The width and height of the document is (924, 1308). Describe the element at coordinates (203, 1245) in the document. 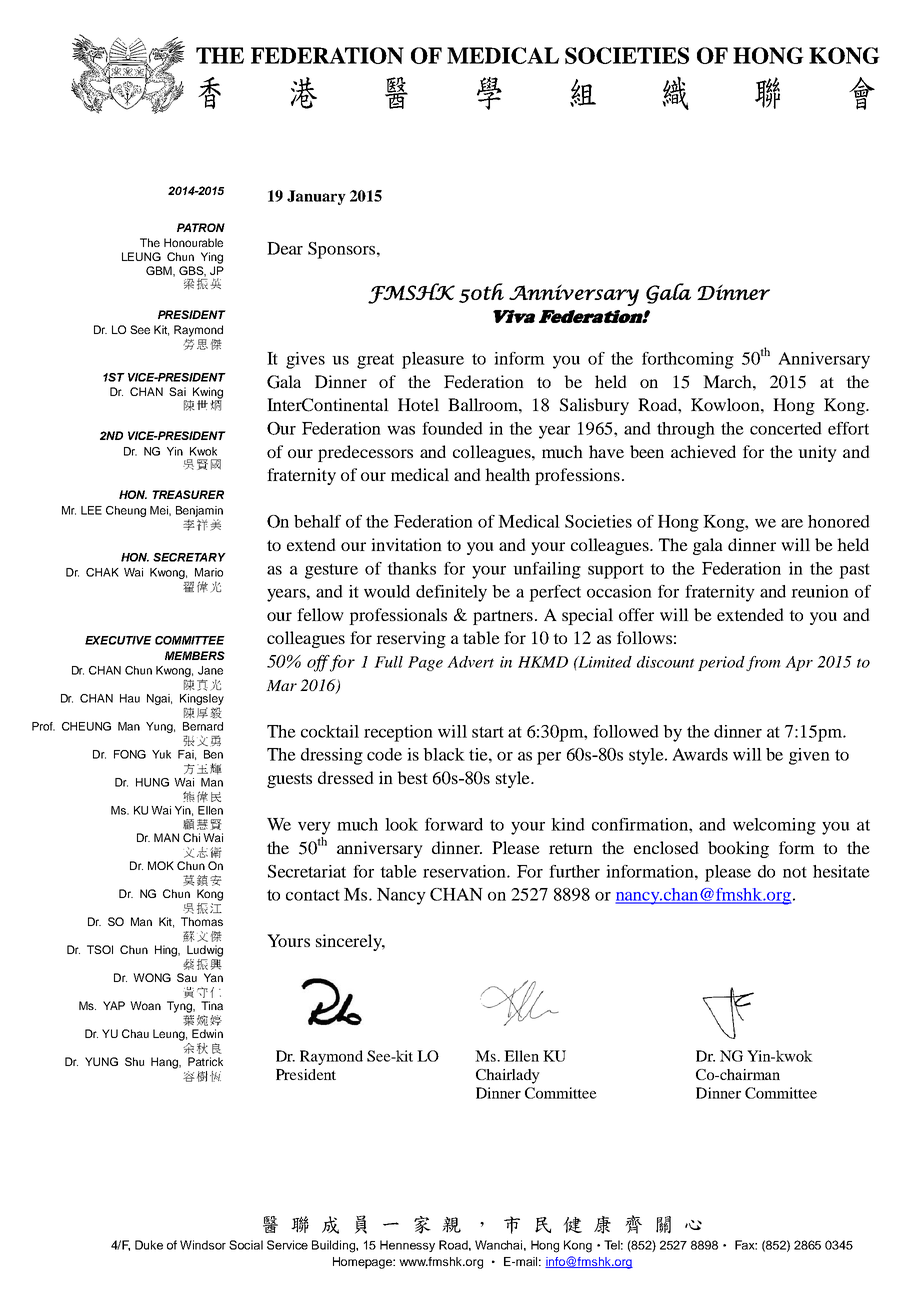

I see `Windsor` at that location.
